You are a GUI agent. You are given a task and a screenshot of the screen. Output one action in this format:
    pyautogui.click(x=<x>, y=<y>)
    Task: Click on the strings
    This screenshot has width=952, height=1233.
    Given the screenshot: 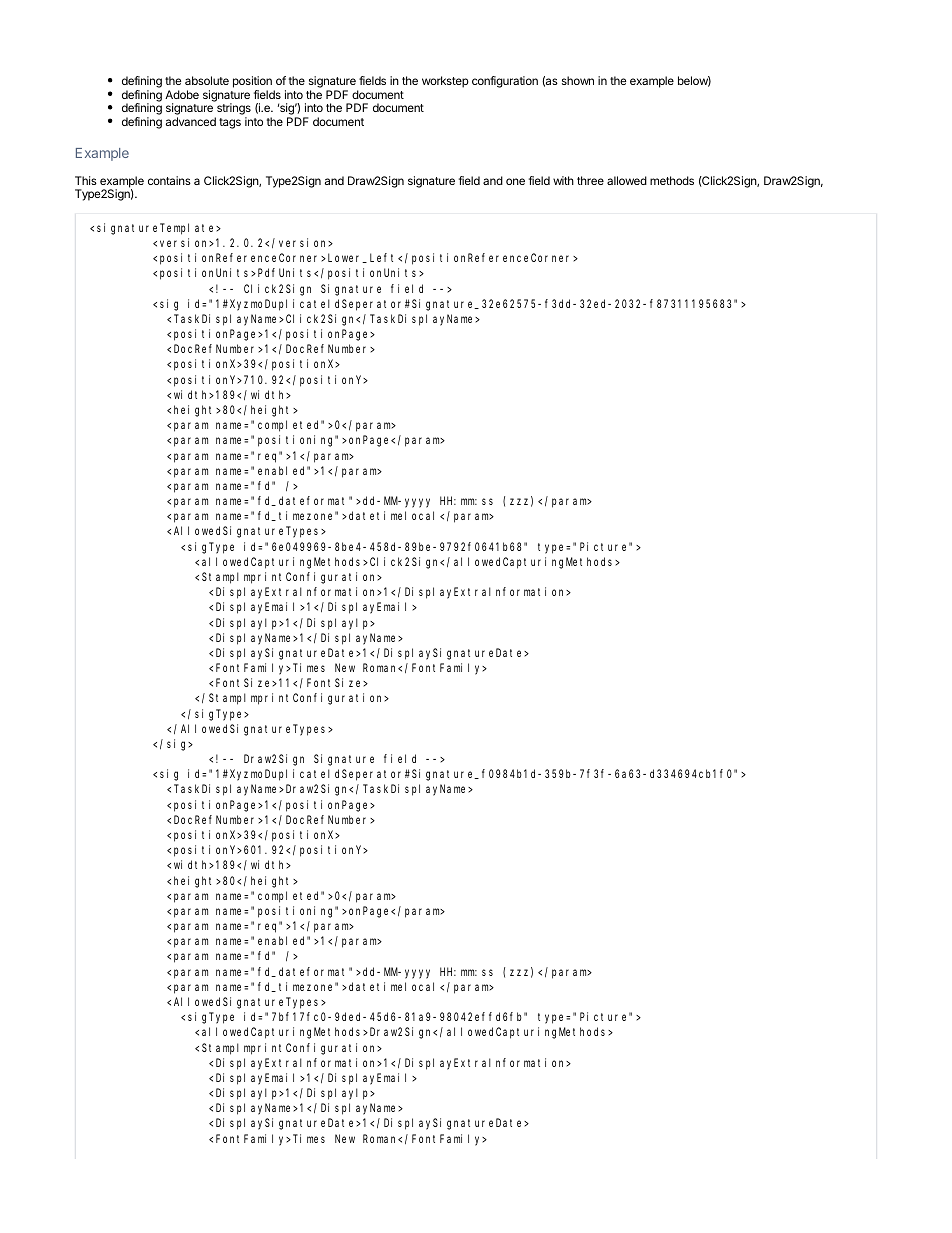 What is the action you would take?
    pyautogui.click(x=233, y=110)
